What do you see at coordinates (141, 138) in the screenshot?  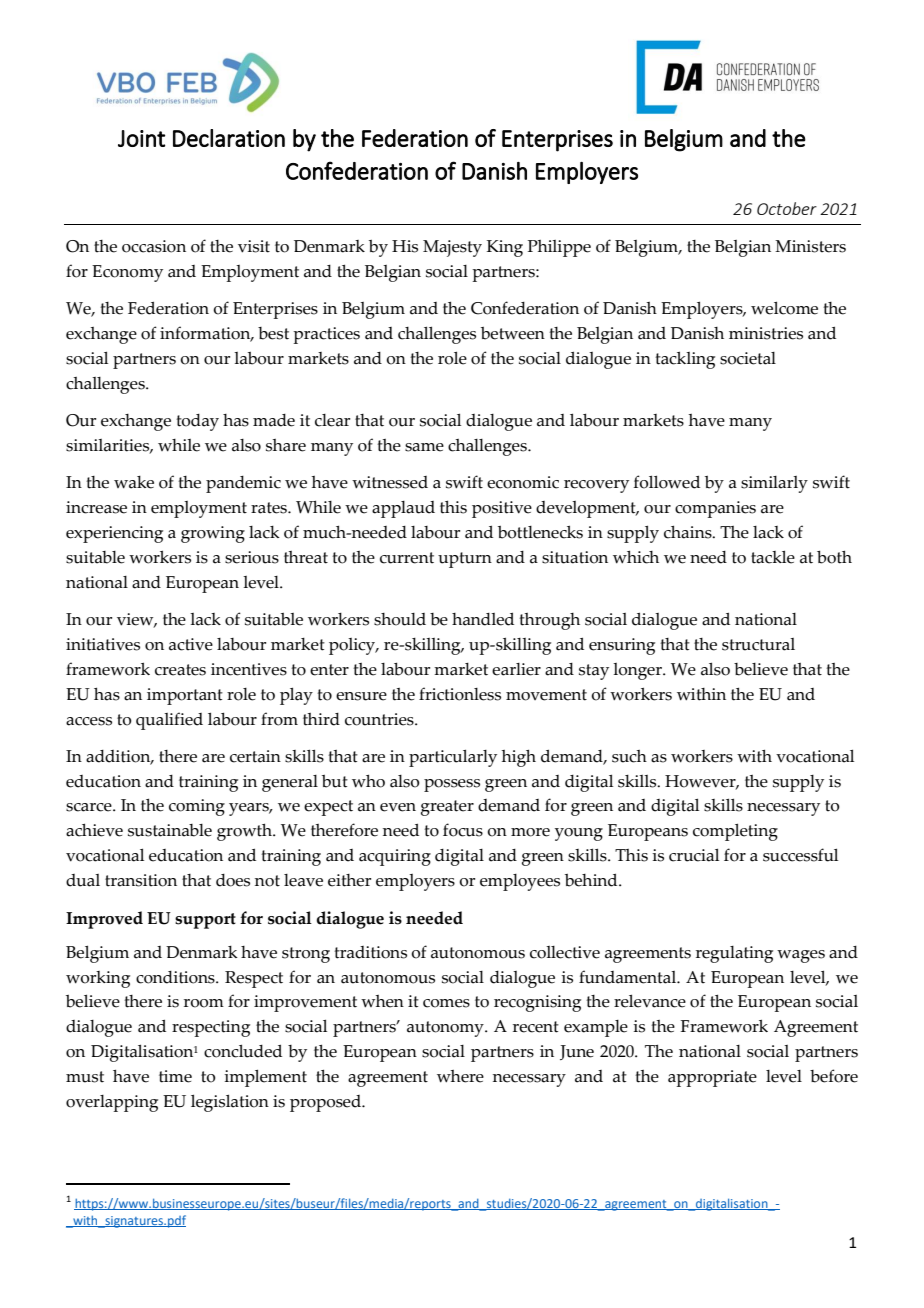 I see `Joint` at bounding box center [141, 138].
